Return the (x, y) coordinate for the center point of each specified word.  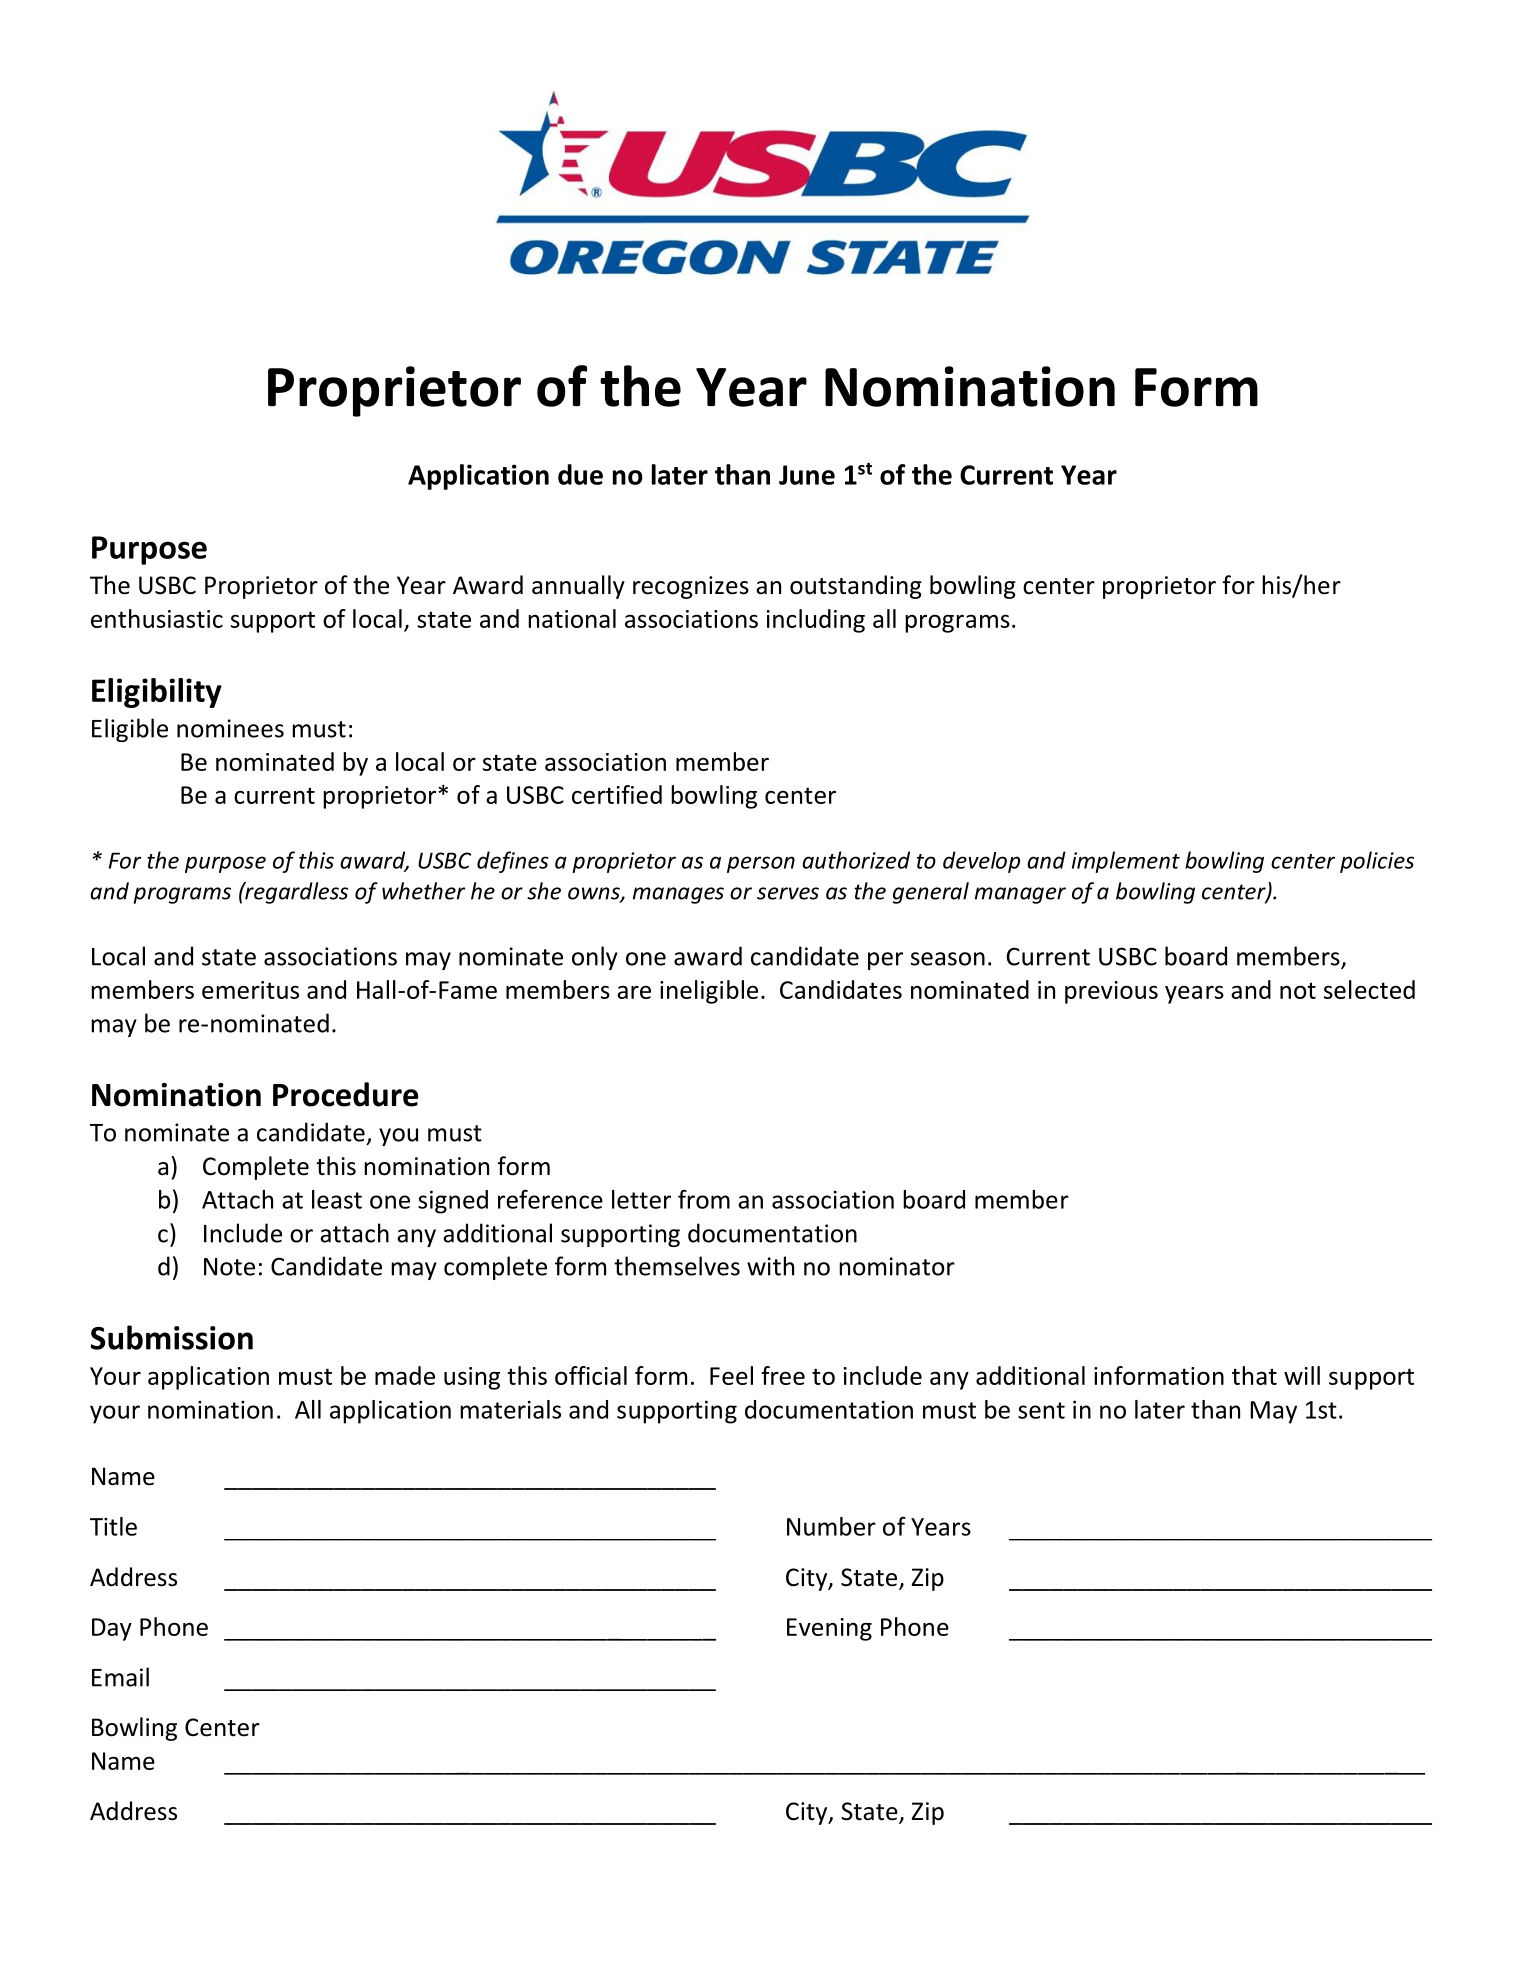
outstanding (856, 587)
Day (112, 1629)
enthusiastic (157, 618)
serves (788, 893)
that (1254, 1375)
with (770, 1266)
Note (229, 1267)
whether (423, 891)
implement (1126, 862)
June (807, 475)
